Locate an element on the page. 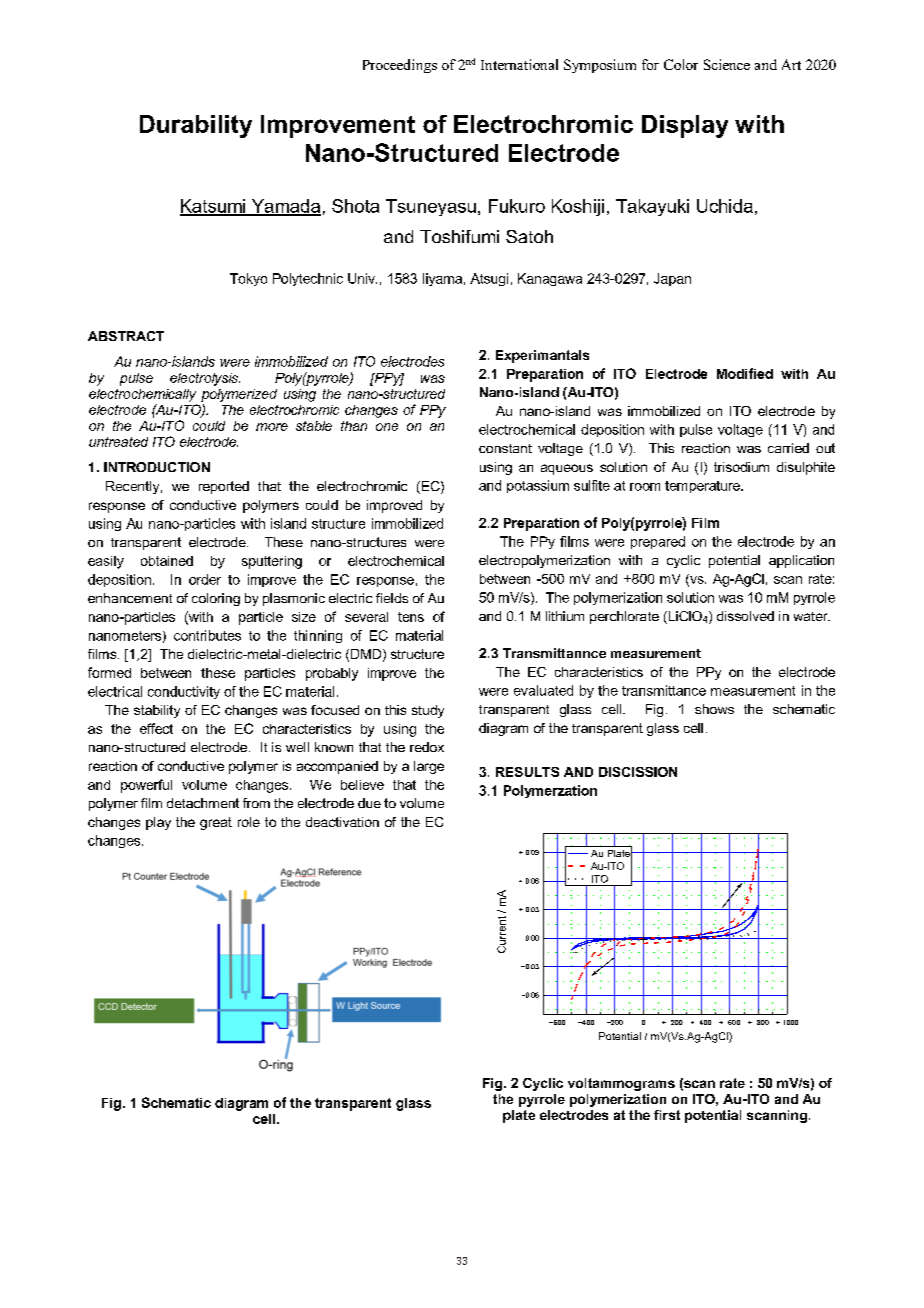  International is located at coordinates (519, 64).
